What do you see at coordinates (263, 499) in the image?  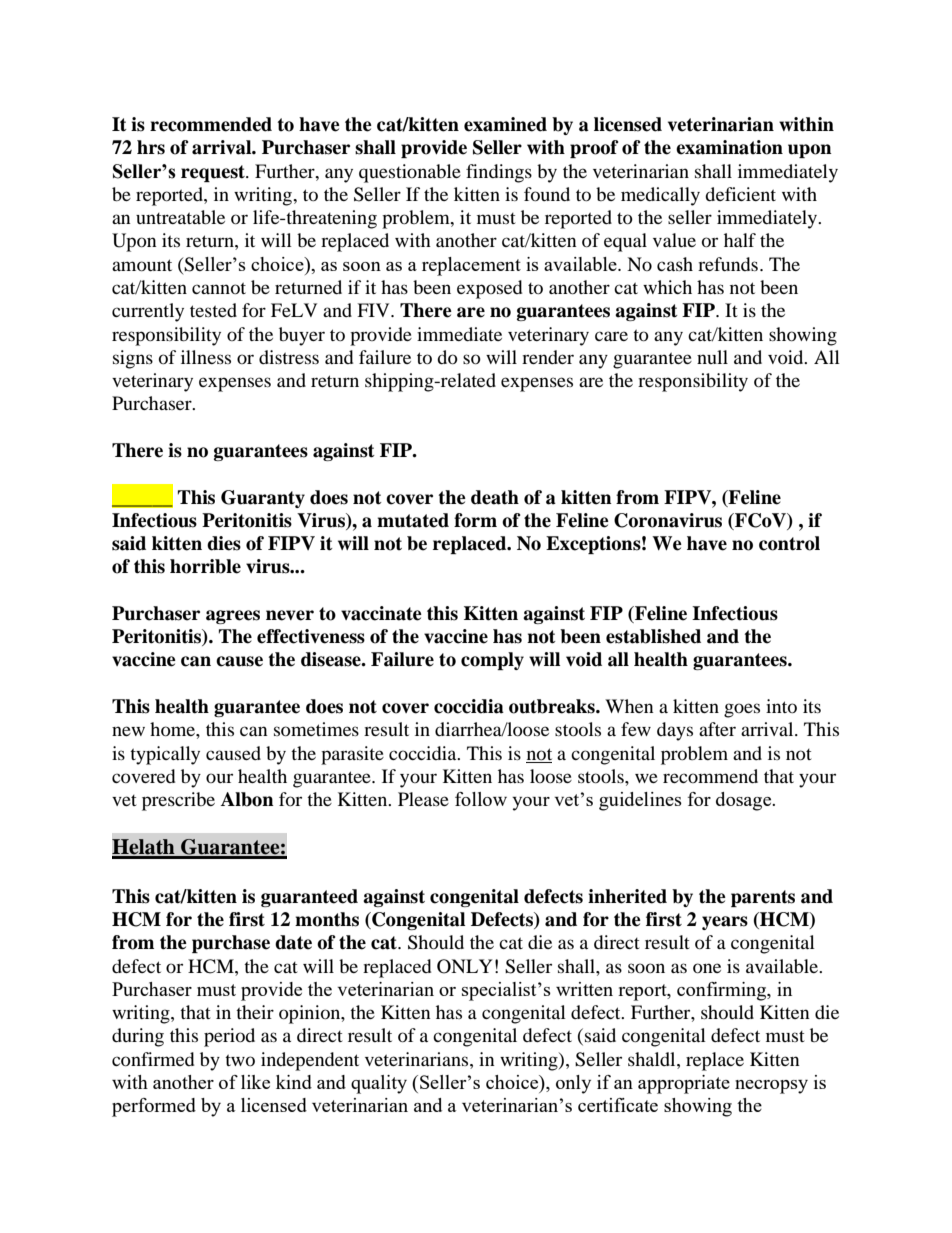 I see `Guaranty` at bounding box center [263, 499].
